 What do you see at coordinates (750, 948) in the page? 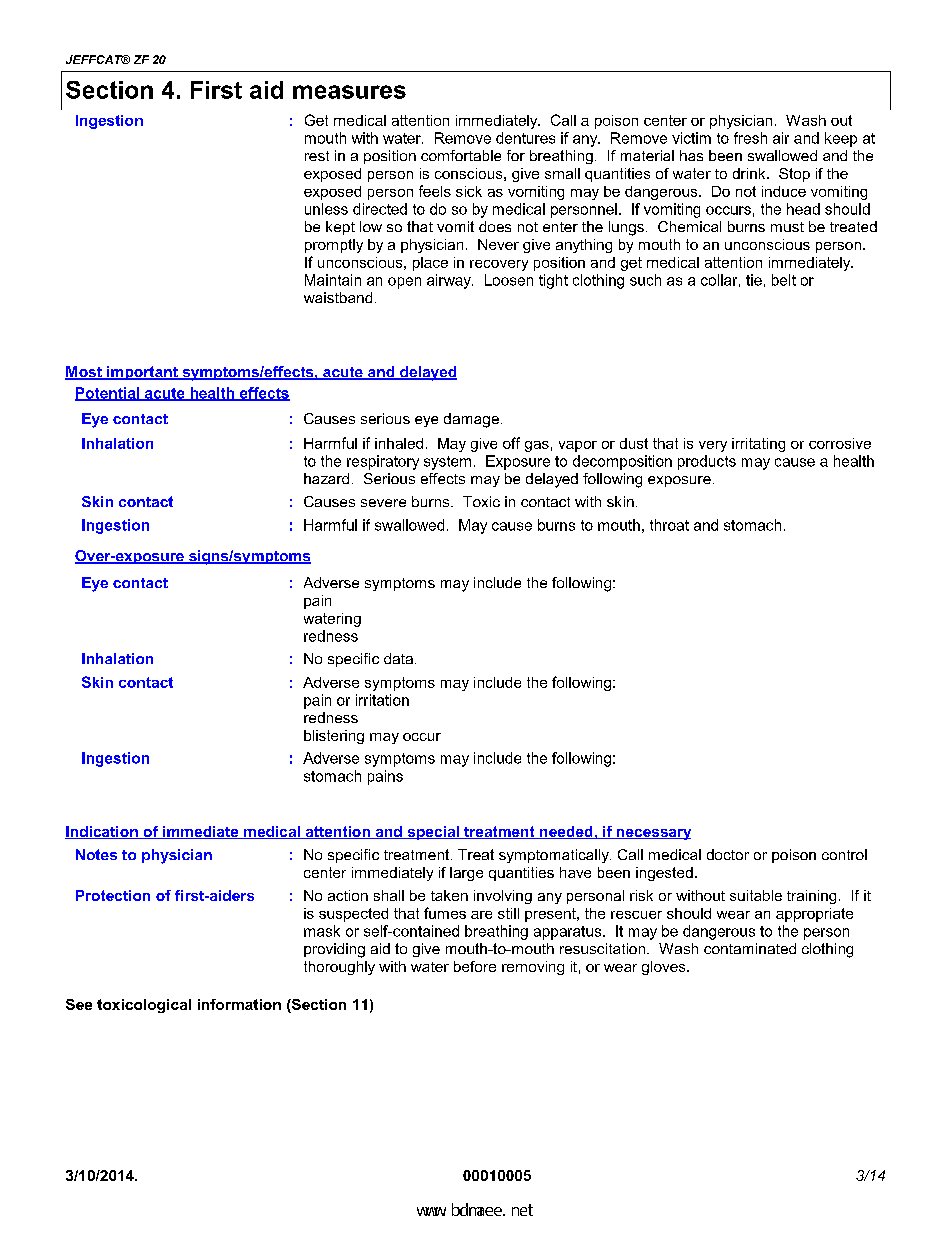
I see `contaminated` at bounding box center [750, 948].
